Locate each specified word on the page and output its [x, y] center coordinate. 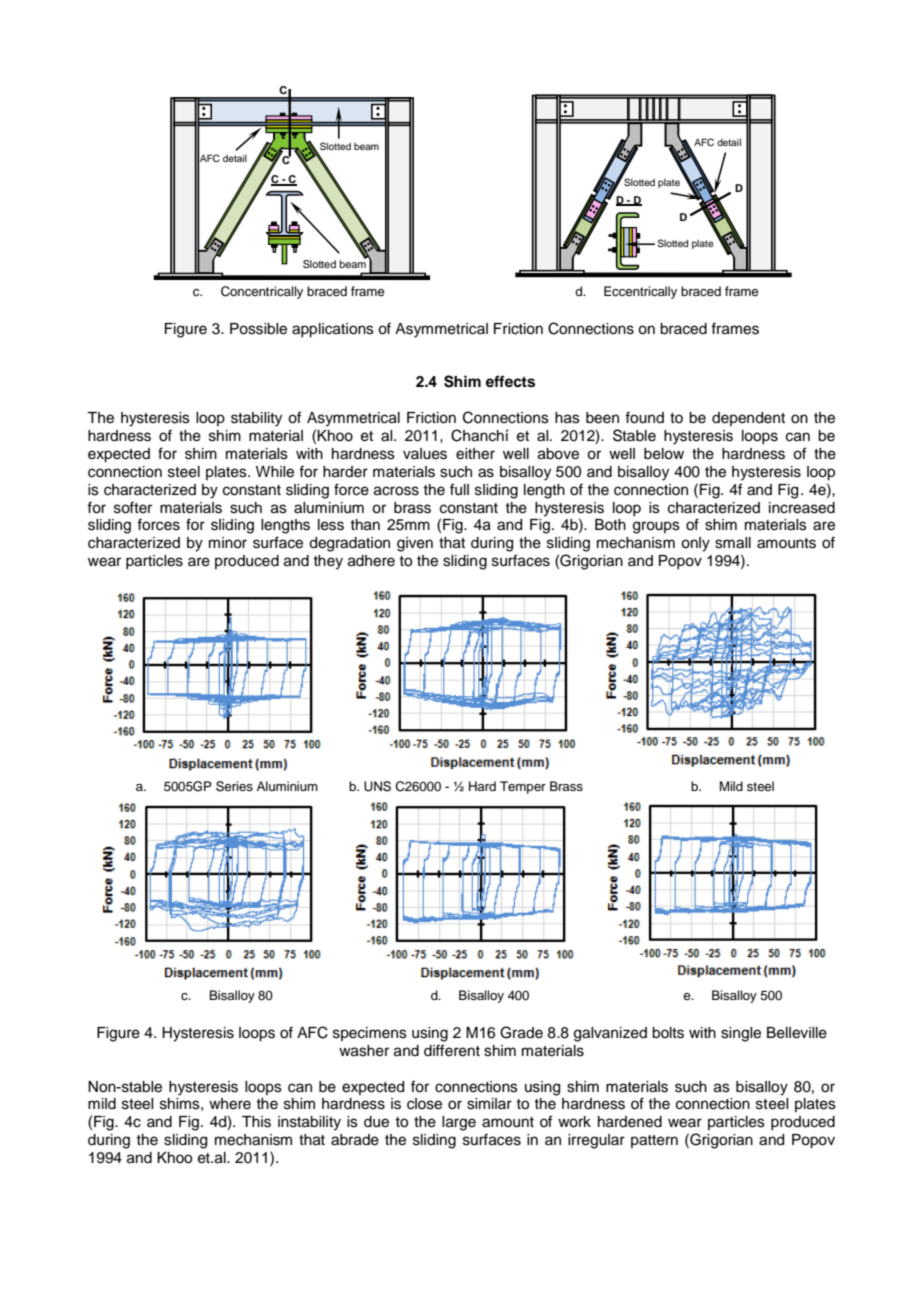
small [733, 543]
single [741, 1034]
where [230, 1104]
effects [510, 381]
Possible [258, 329]
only [695, 544]
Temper [523, 787]
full [459, 489]
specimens [370, 1034]
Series [234, 786]
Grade [521, 1032]
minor [228, 543]
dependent [748, 419]
